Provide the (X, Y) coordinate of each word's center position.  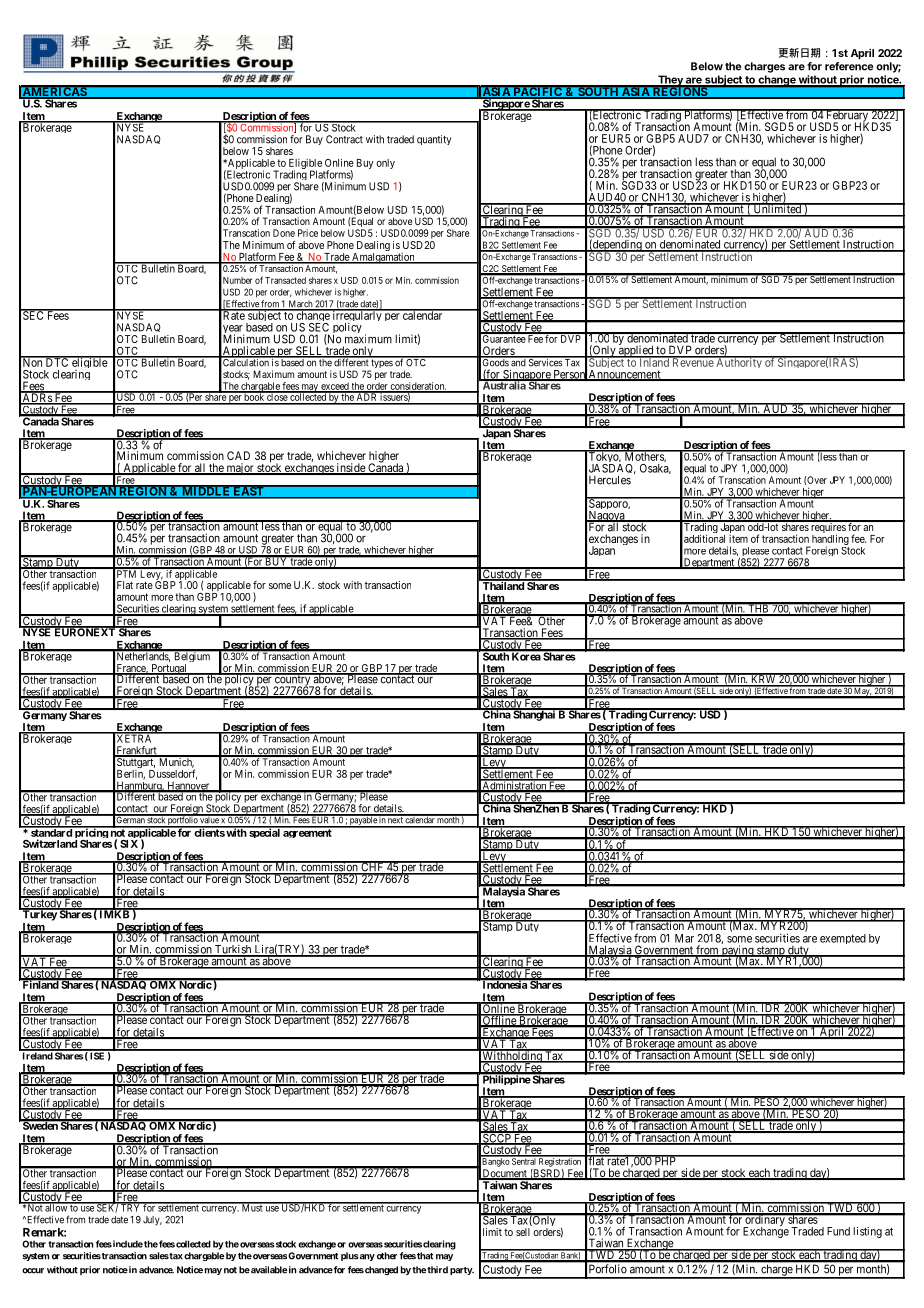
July (152, 1220)
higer (813, 494)
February (847, 116)
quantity (434, 140)
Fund (838, 1231)
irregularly (357, 317)
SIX (129, 844)
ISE (97, 1055)
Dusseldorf (173, 774)
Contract (344, 139)
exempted (843, 939)
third (437, 1270)
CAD (238, 455)
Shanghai (534, 714)
